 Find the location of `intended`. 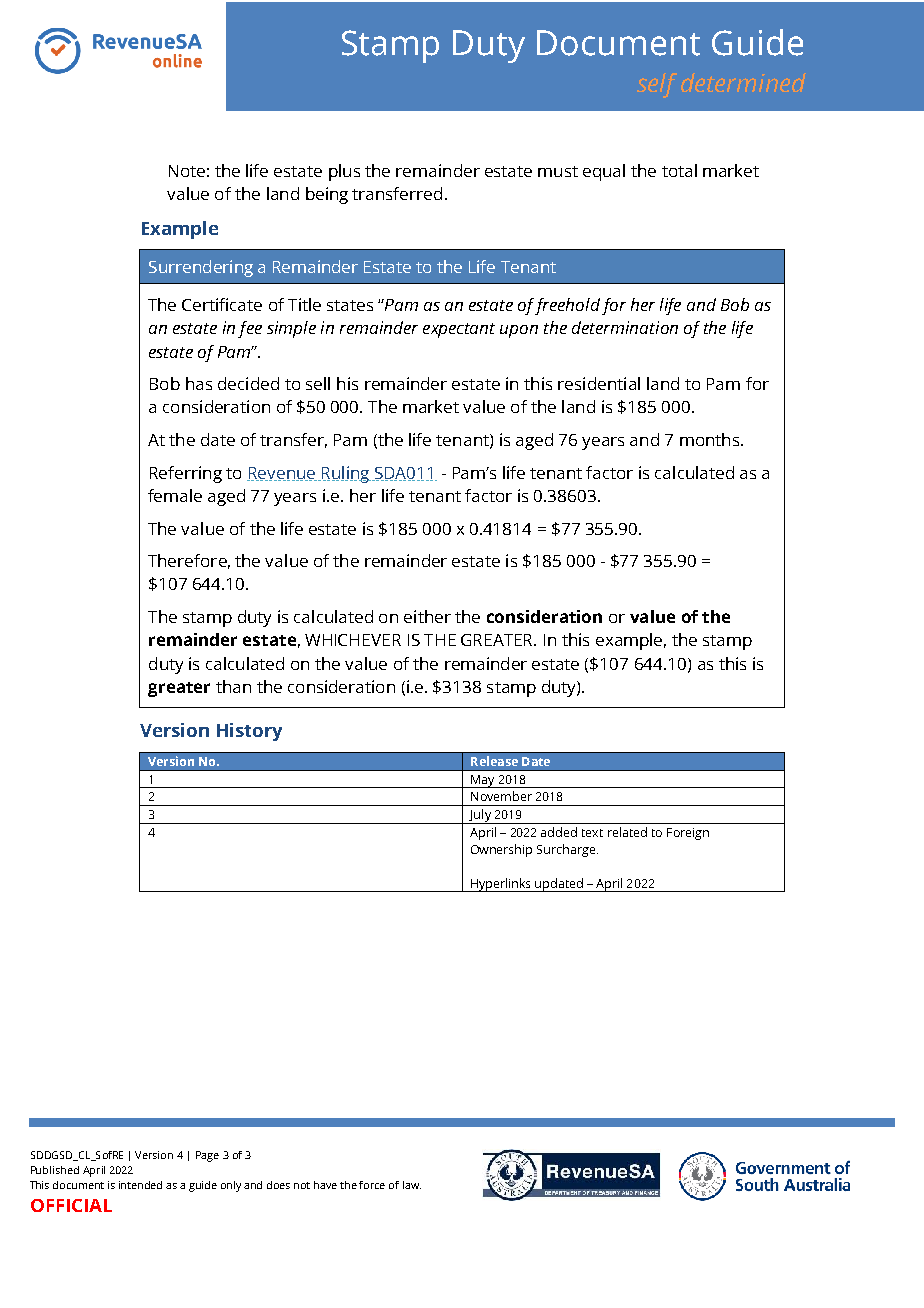

intended is located at coordinates (140, 1185).
